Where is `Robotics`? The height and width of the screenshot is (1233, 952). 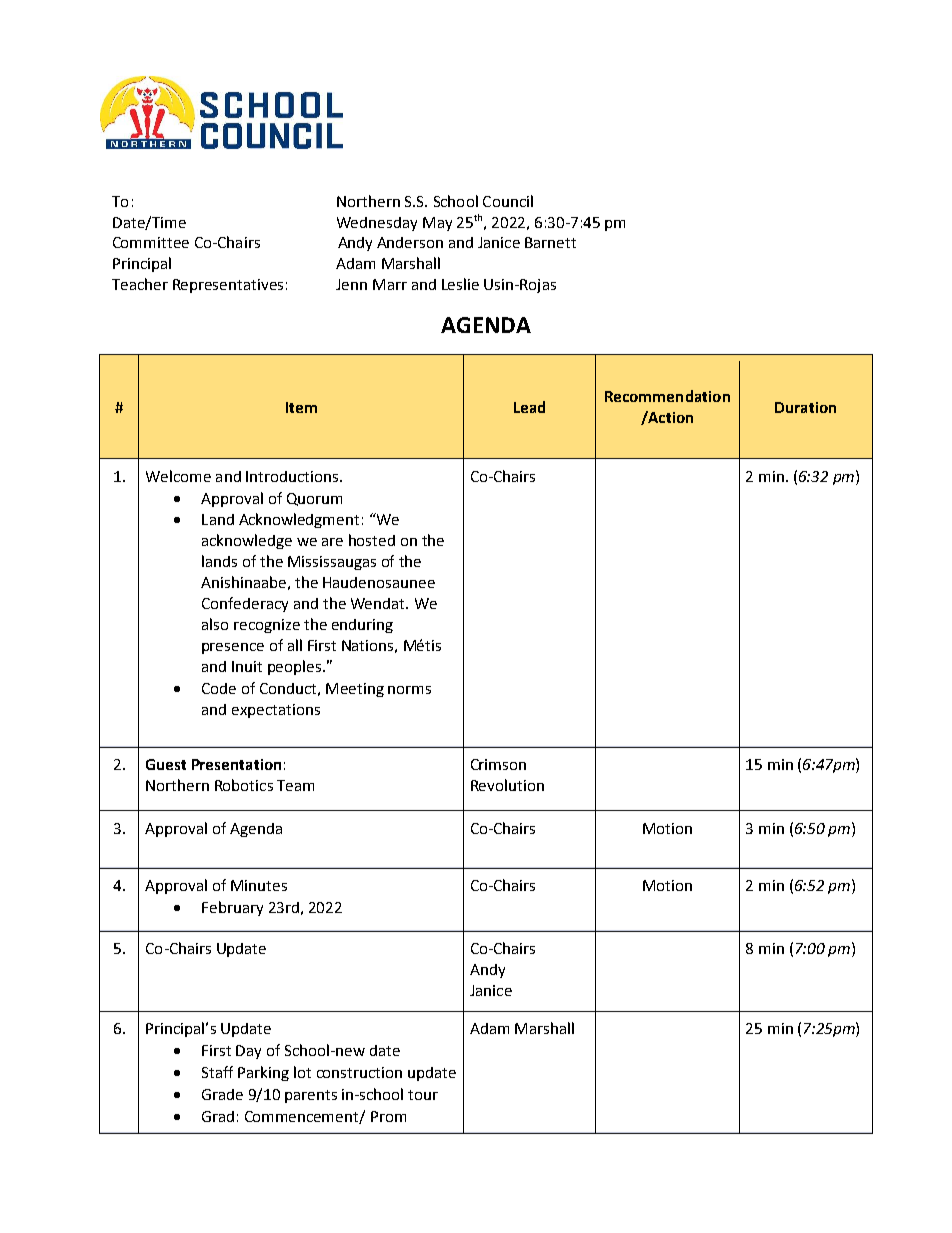
Robotics is located at coordinates (244, 785).
